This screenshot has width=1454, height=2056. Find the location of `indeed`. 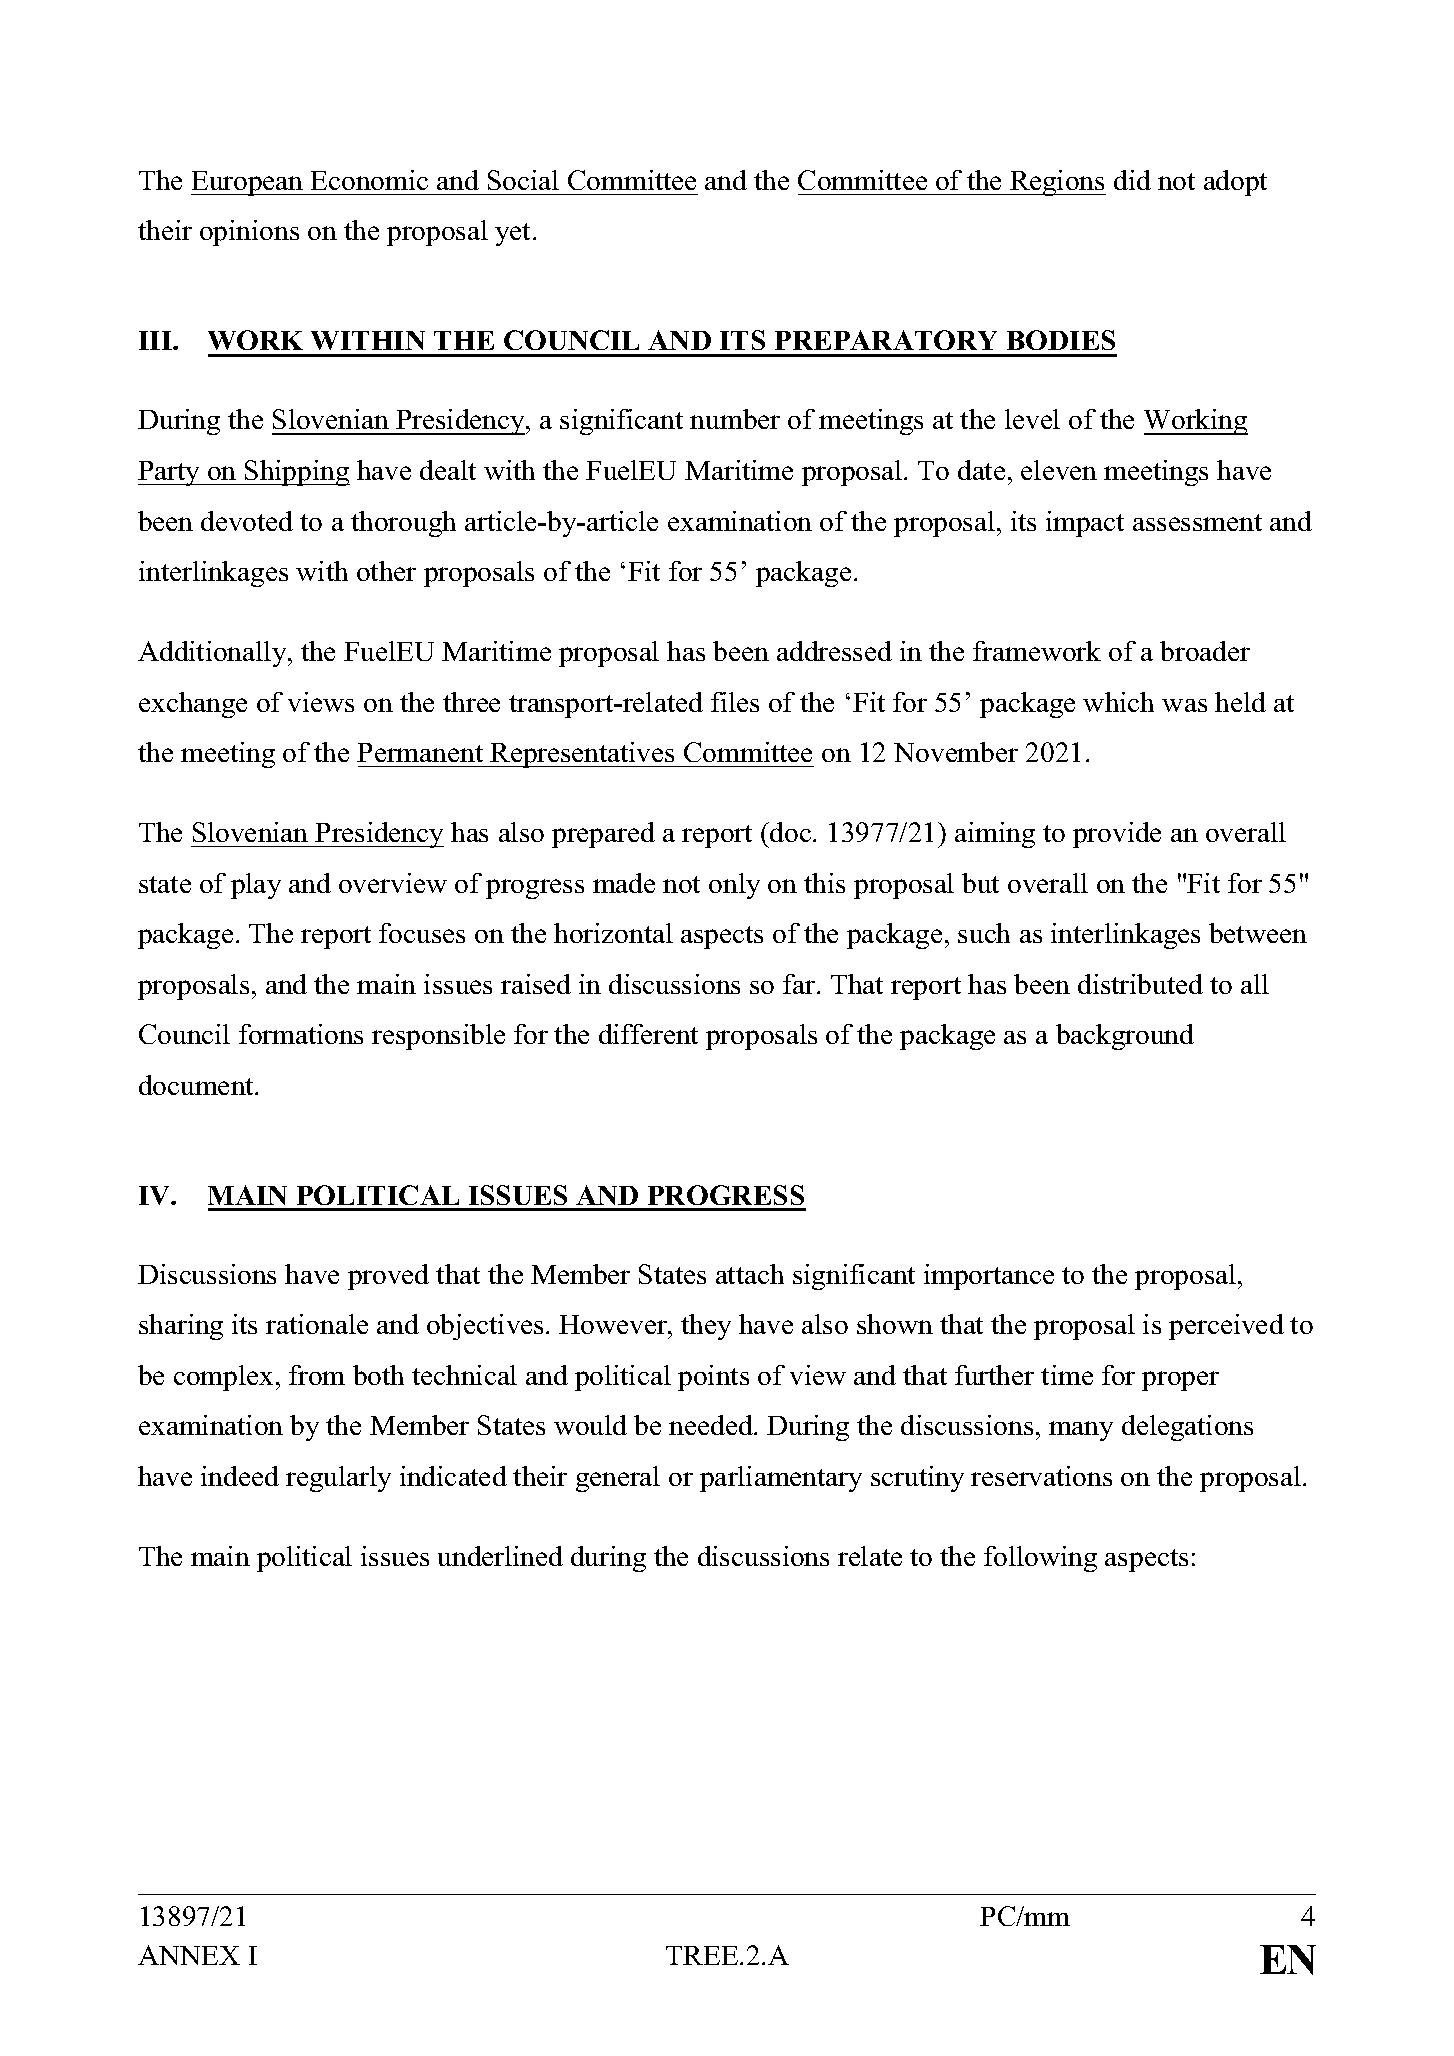

indeed is located at coordinates (240, 1476).
